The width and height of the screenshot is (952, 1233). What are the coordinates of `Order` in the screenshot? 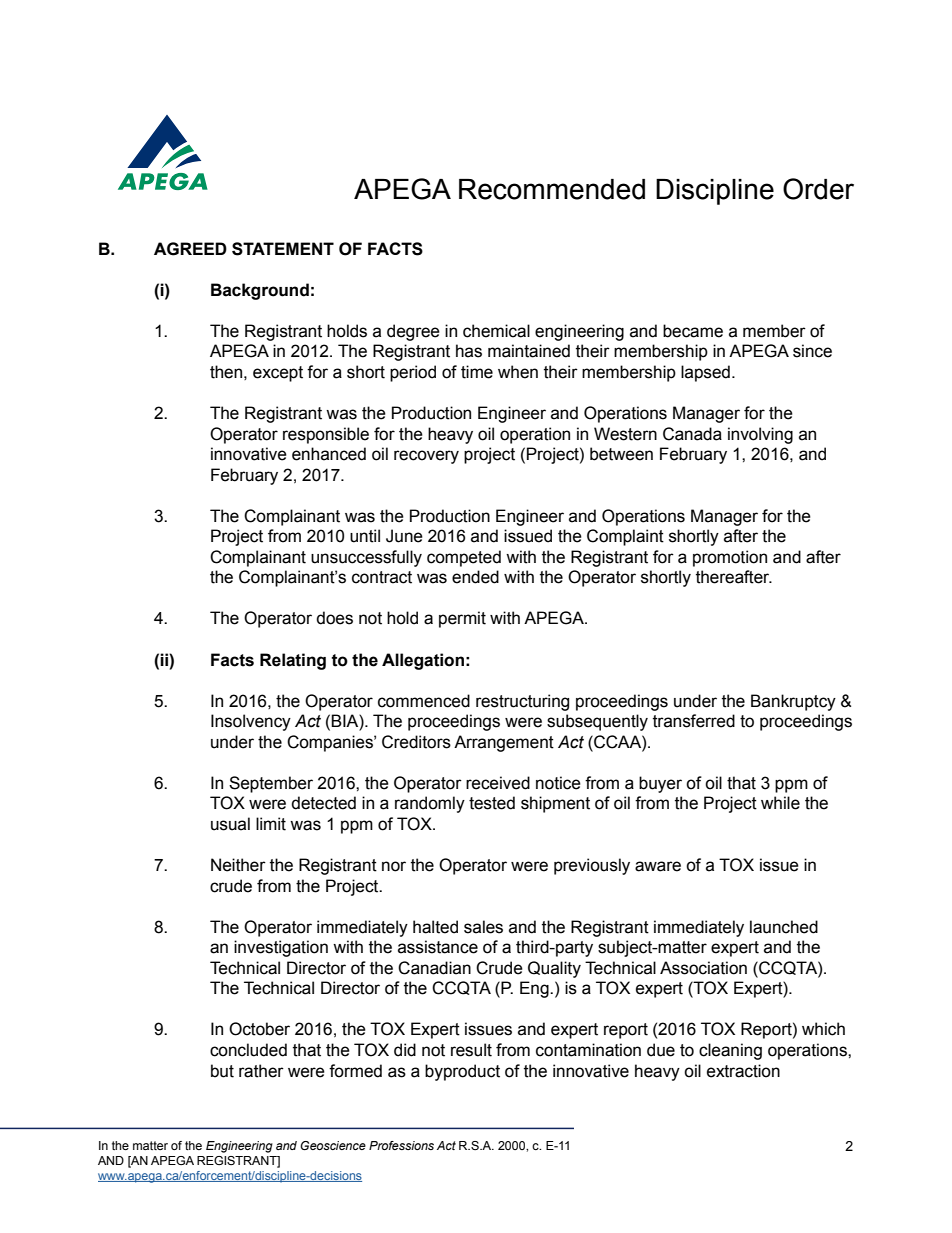 It's located at (818, 189).
